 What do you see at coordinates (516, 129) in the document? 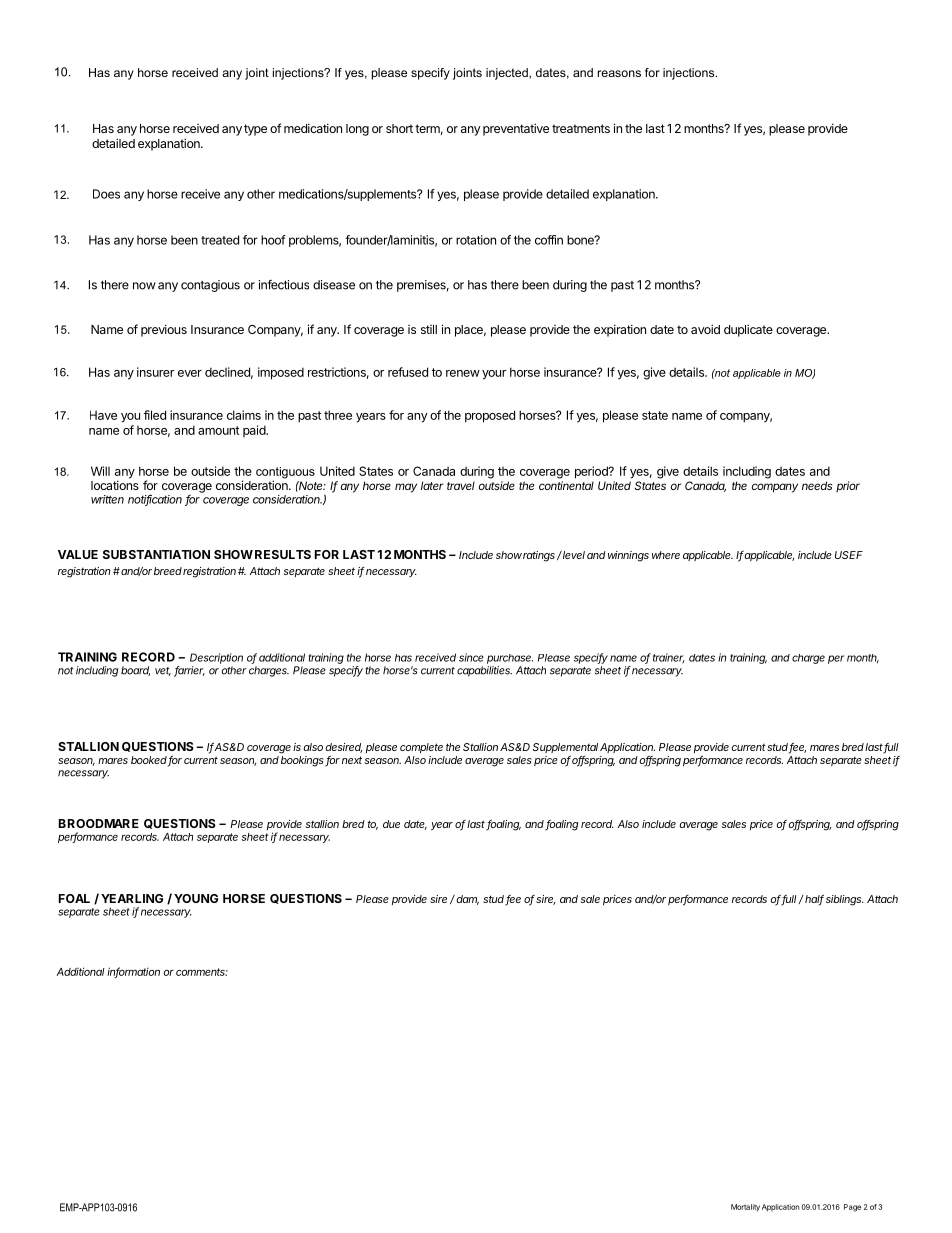
I see `preventative` at bounding box center [516, 129].
